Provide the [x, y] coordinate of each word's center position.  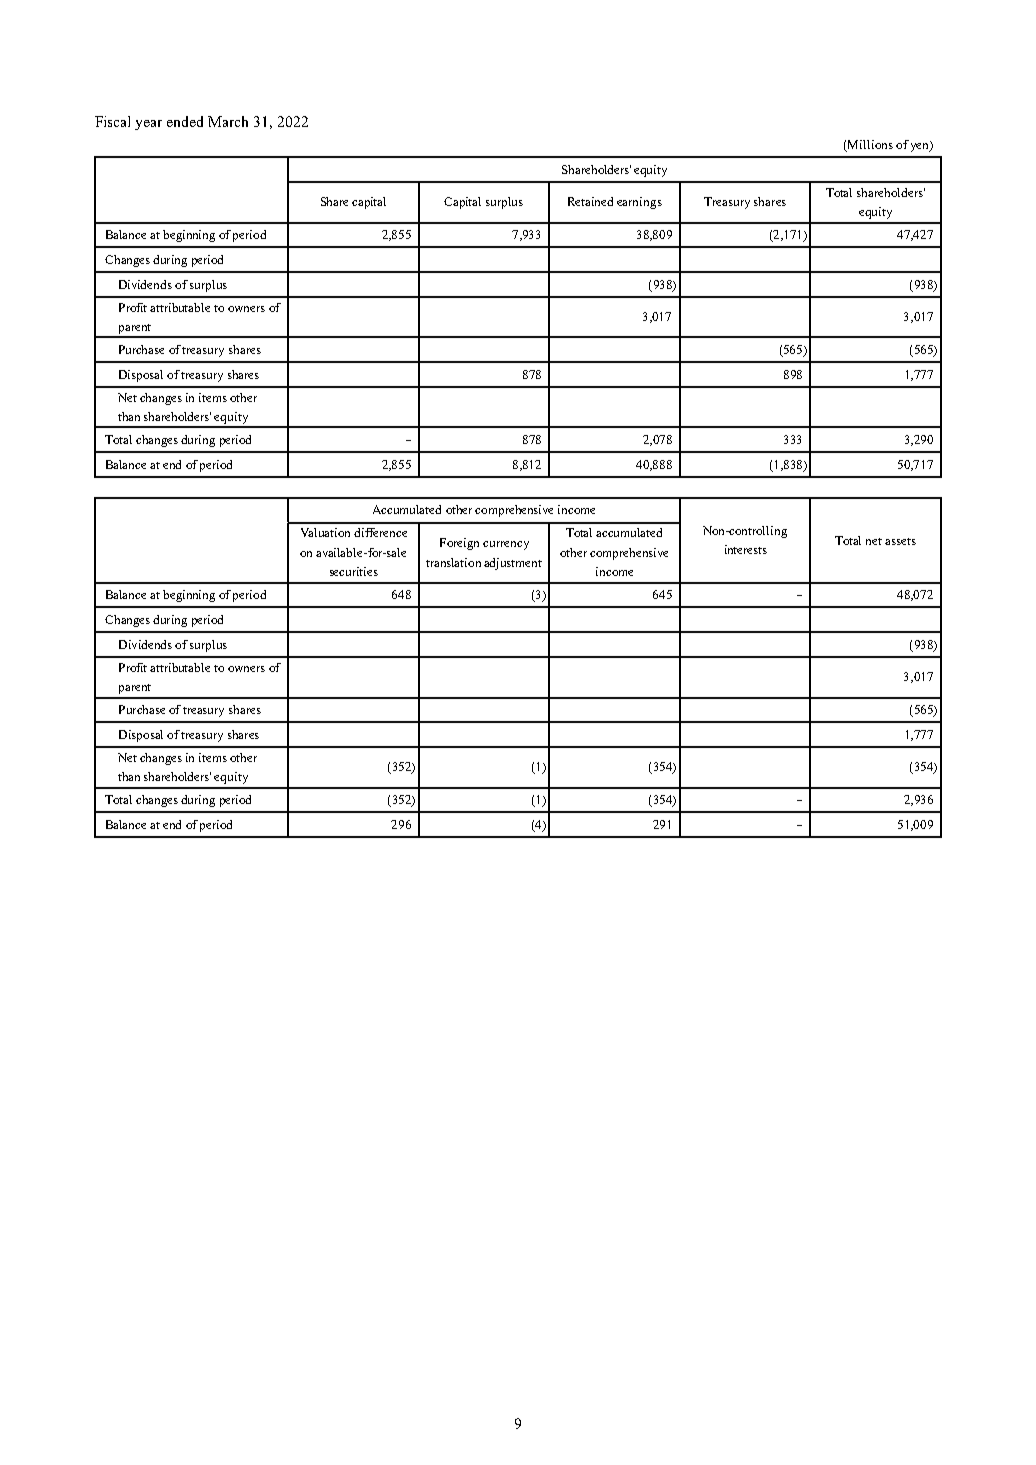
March [228, 121]
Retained [590, 201]
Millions [869, 146]
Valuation [325, 532]
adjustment [513, 564]
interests [746, 549]
